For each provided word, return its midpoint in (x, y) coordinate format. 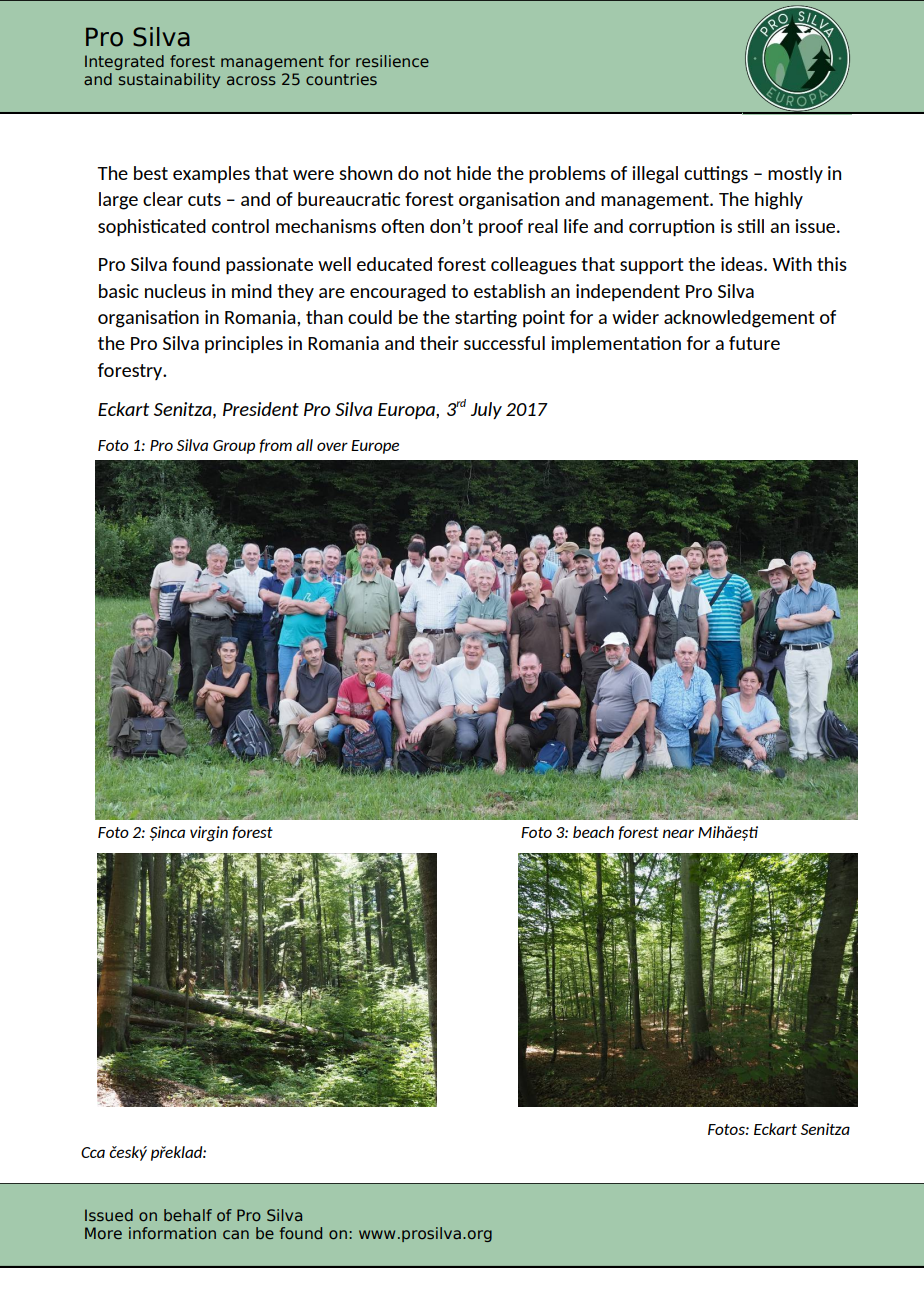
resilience (392, 61)
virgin (209, 834)
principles (244, 344)
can (236, 1234)
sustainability (169, 80)
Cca (93, 1152)
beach (593, 832)
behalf (188, 1215)
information (172, 1233)
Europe (375, 447)
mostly (795, 174)
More (103, 1233)
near (678, 833)
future (754, 343)
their (439, 343)
